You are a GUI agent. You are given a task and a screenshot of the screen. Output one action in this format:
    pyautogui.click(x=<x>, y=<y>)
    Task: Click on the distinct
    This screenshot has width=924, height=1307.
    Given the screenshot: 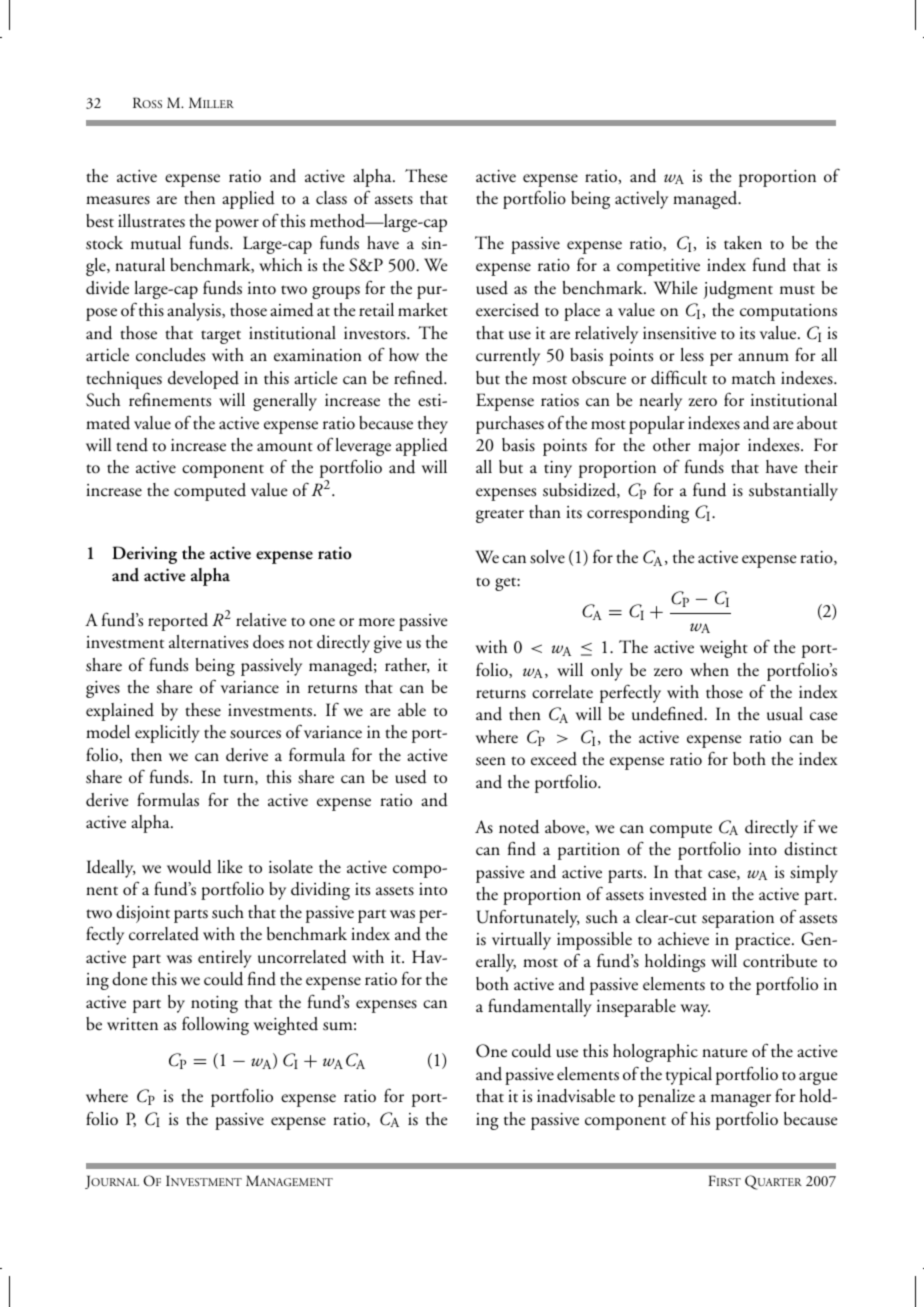 What is the action you would take?
    pyautogui.click(x=810, y=849)
